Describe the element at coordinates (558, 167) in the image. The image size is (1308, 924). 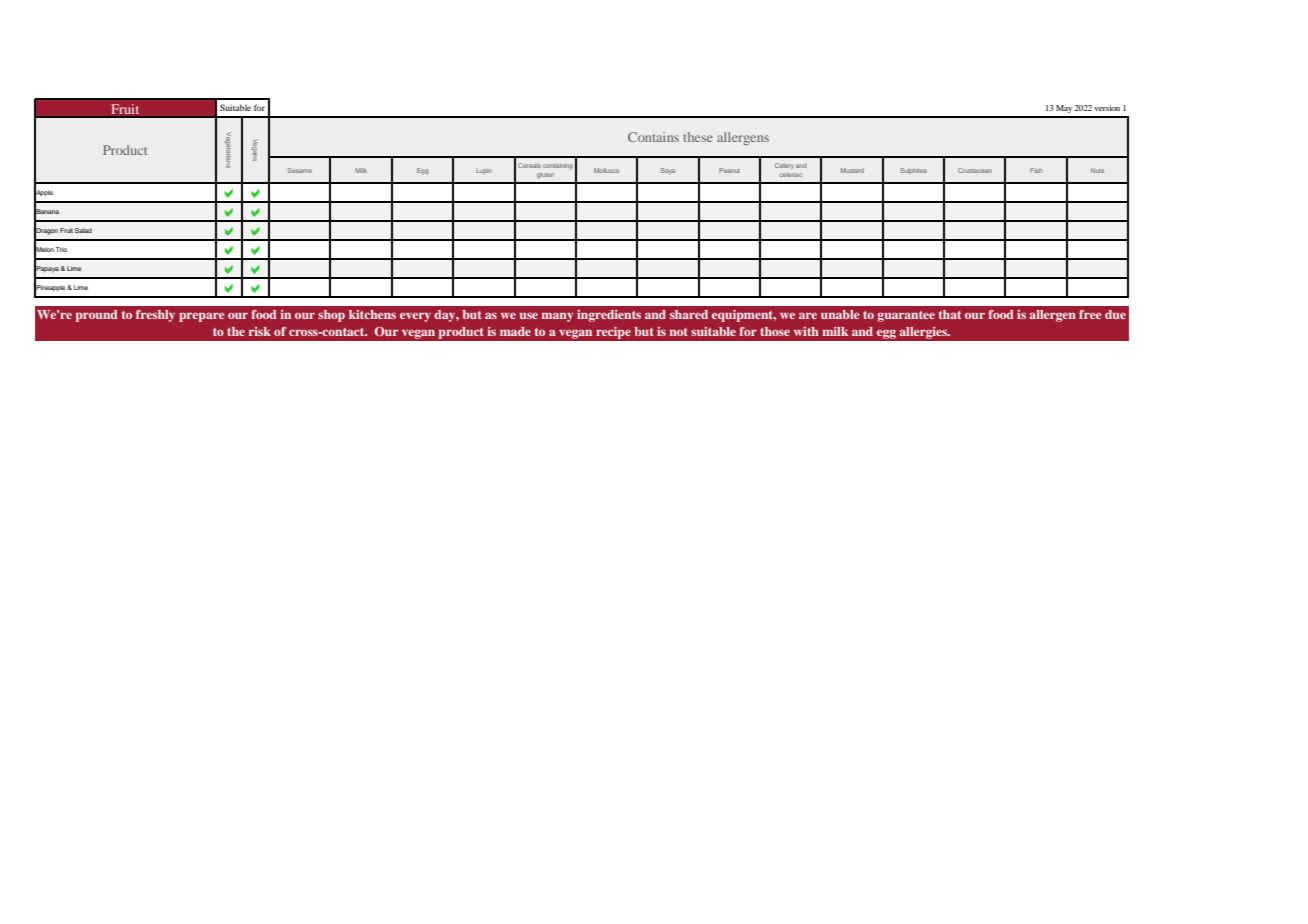
I see `containing` at that location.
